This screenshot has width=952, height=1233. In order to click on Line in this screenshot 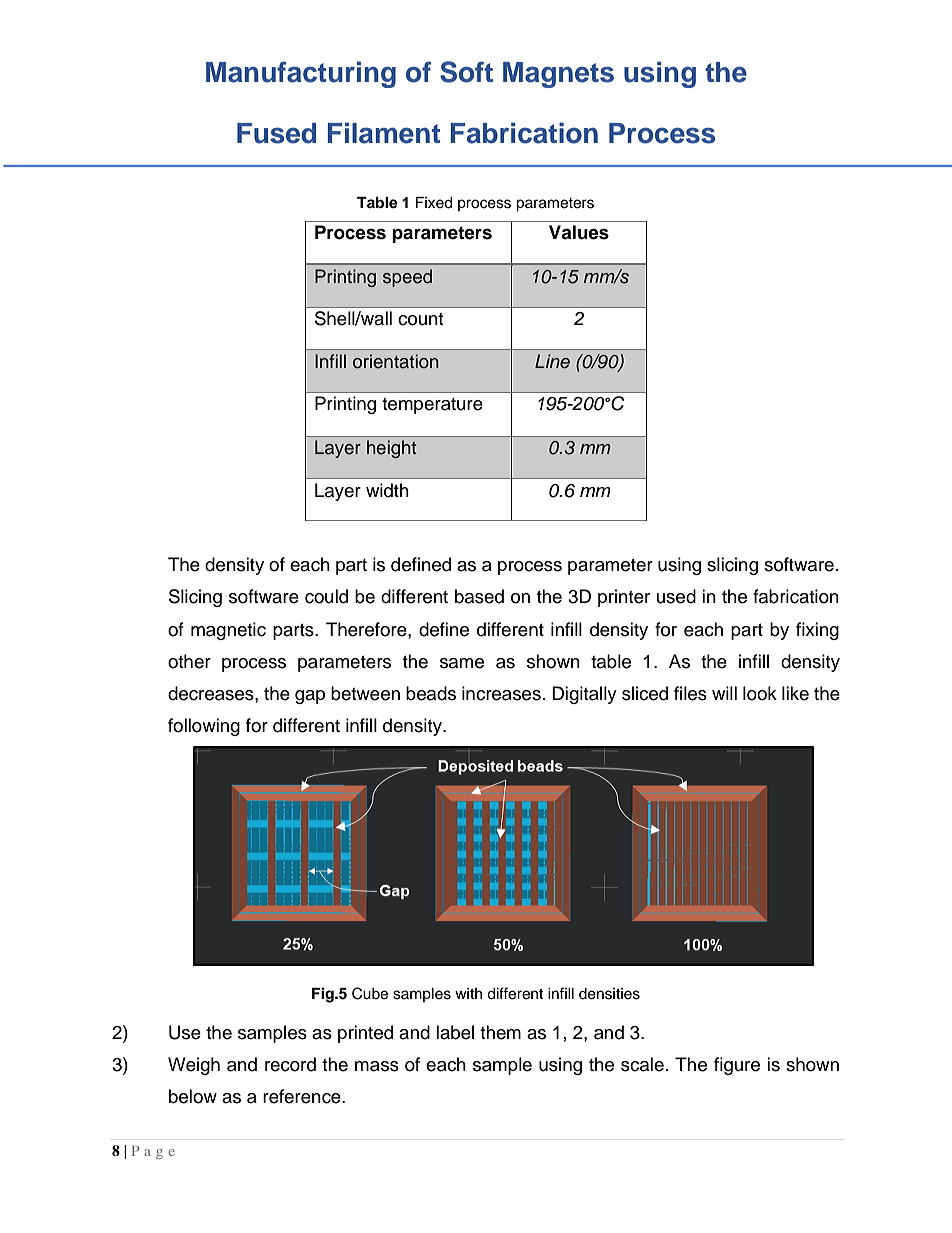, I will do `click(552, 361)`.
